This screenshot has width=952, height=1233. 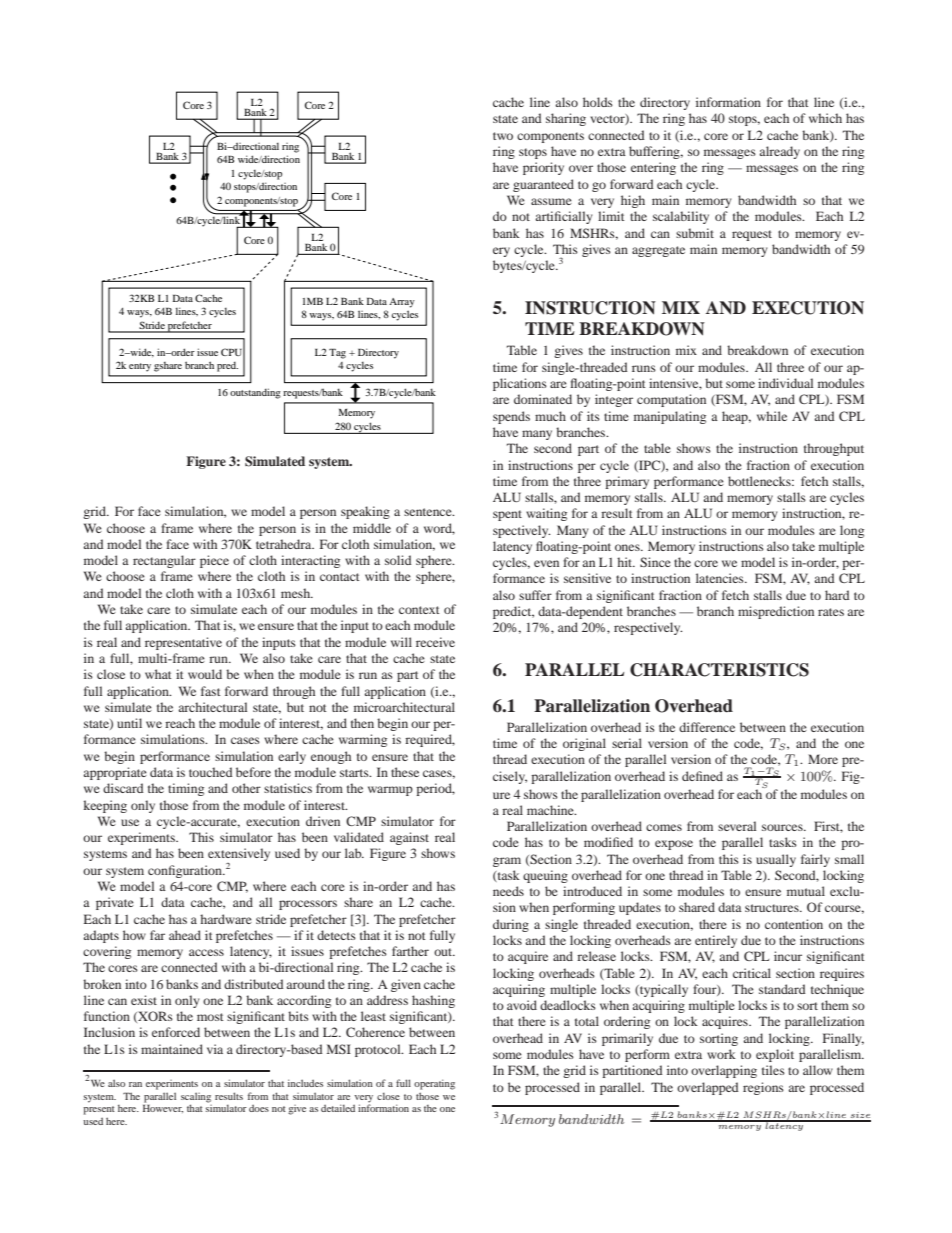 What do you see at coordinates (409, 838) in the screenshot?
I see `against` at bounding box center [409, 838].
